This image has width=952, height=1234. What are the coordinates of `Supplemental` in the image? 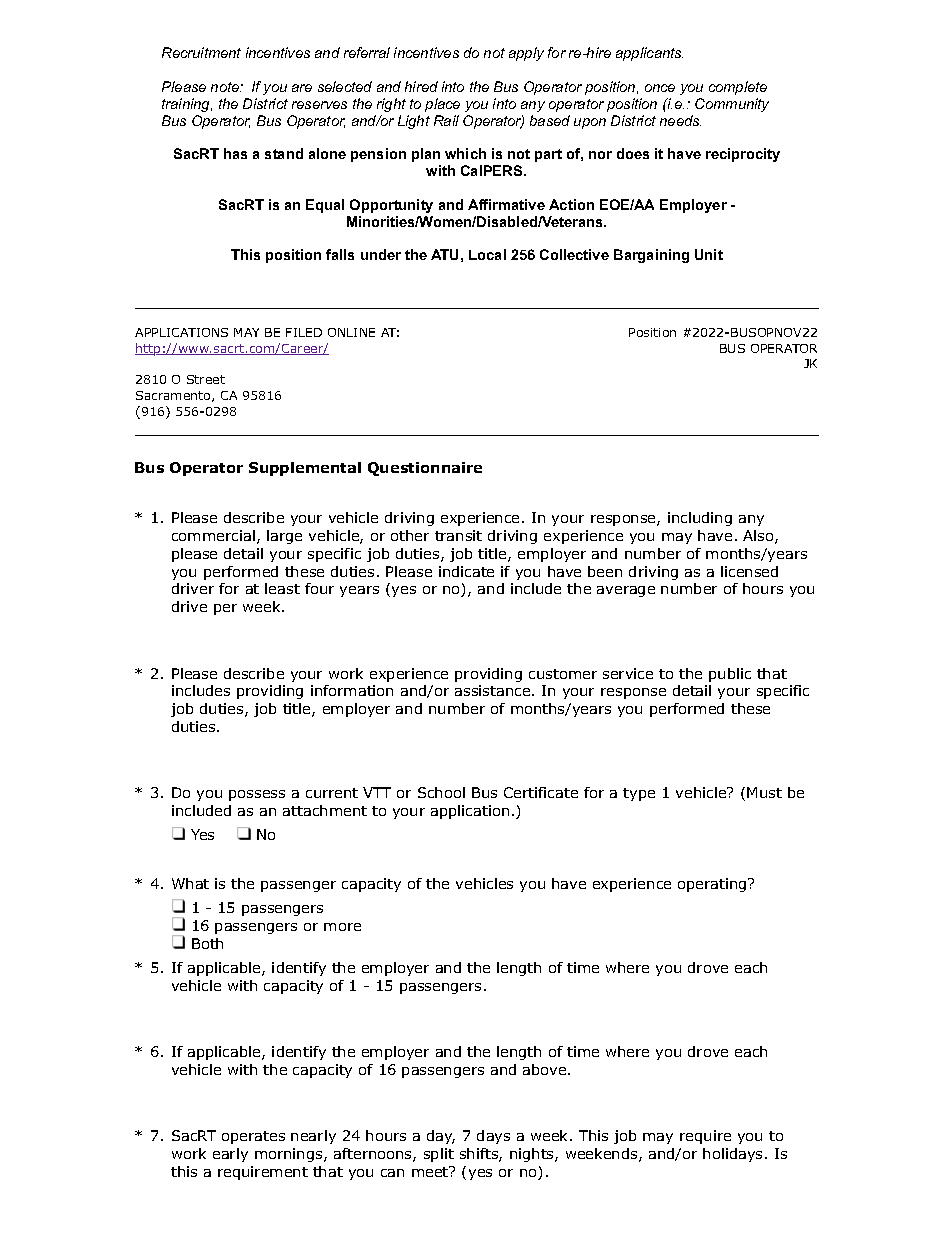 It's located at (305, 469).
